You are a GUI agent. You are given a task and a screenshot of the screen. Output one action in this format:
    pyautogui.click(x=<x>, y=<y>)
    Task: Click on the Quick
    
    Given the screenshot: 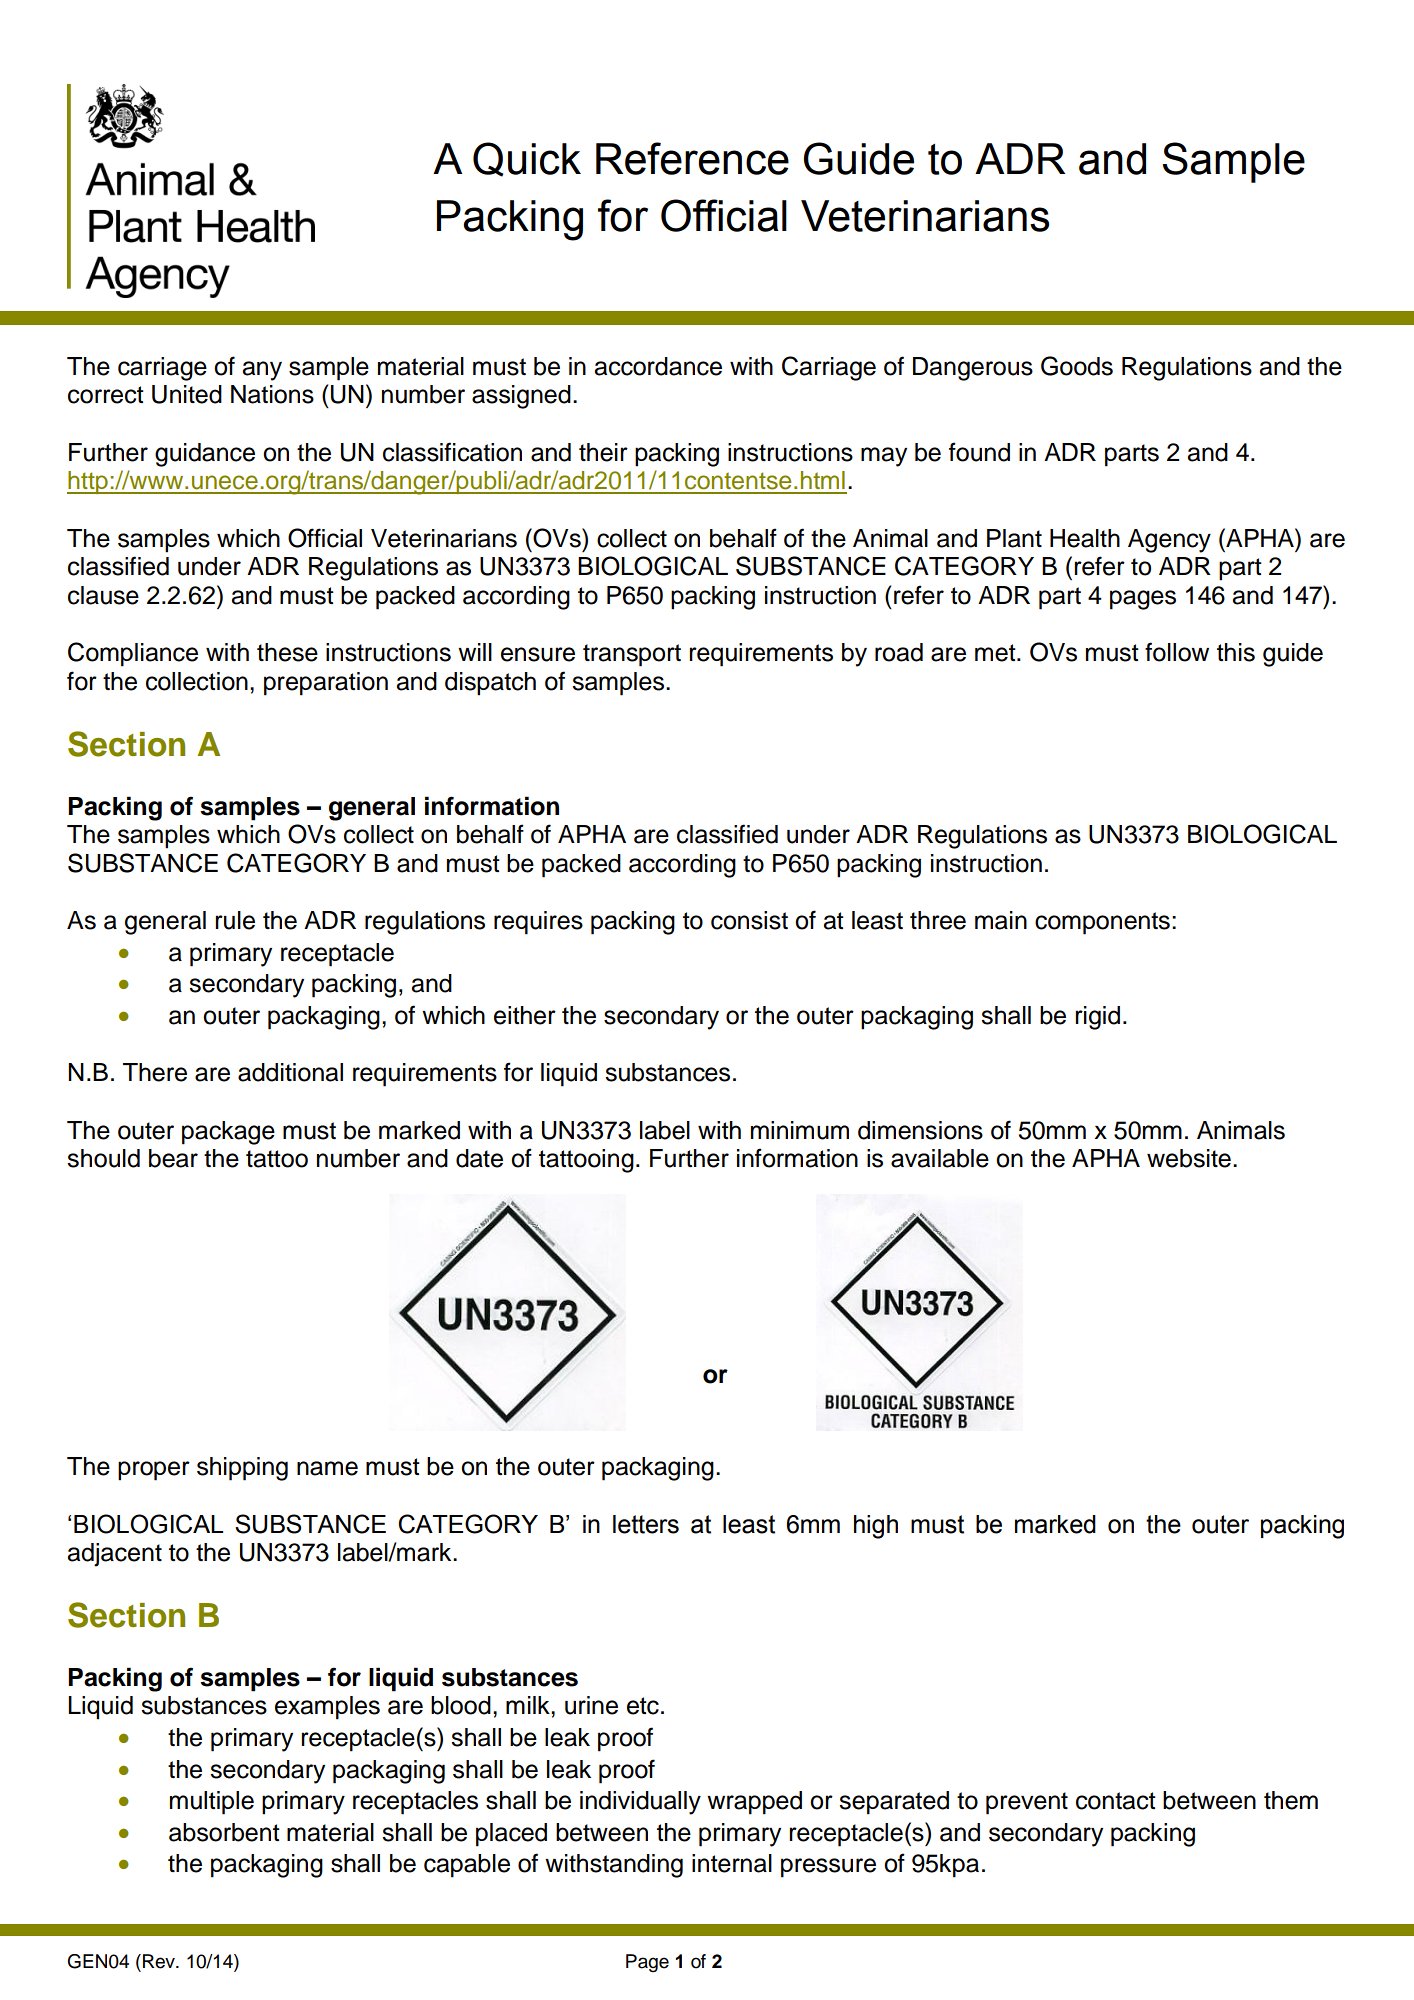 What is the action you would take?
    pyautogui.click(x=527, y=159)
